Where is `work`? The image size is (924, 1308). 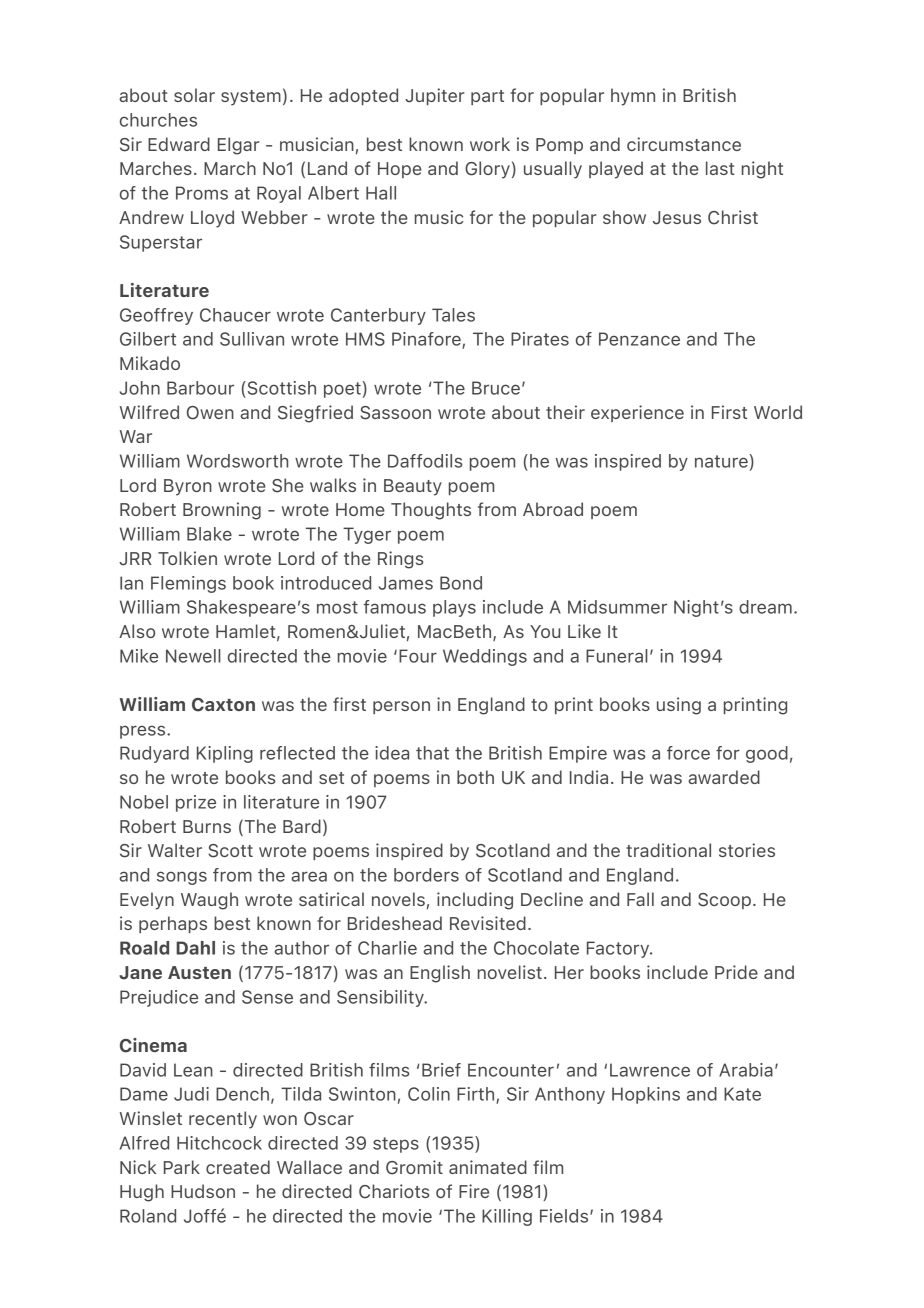
work is located at coordinates (490, 144).
